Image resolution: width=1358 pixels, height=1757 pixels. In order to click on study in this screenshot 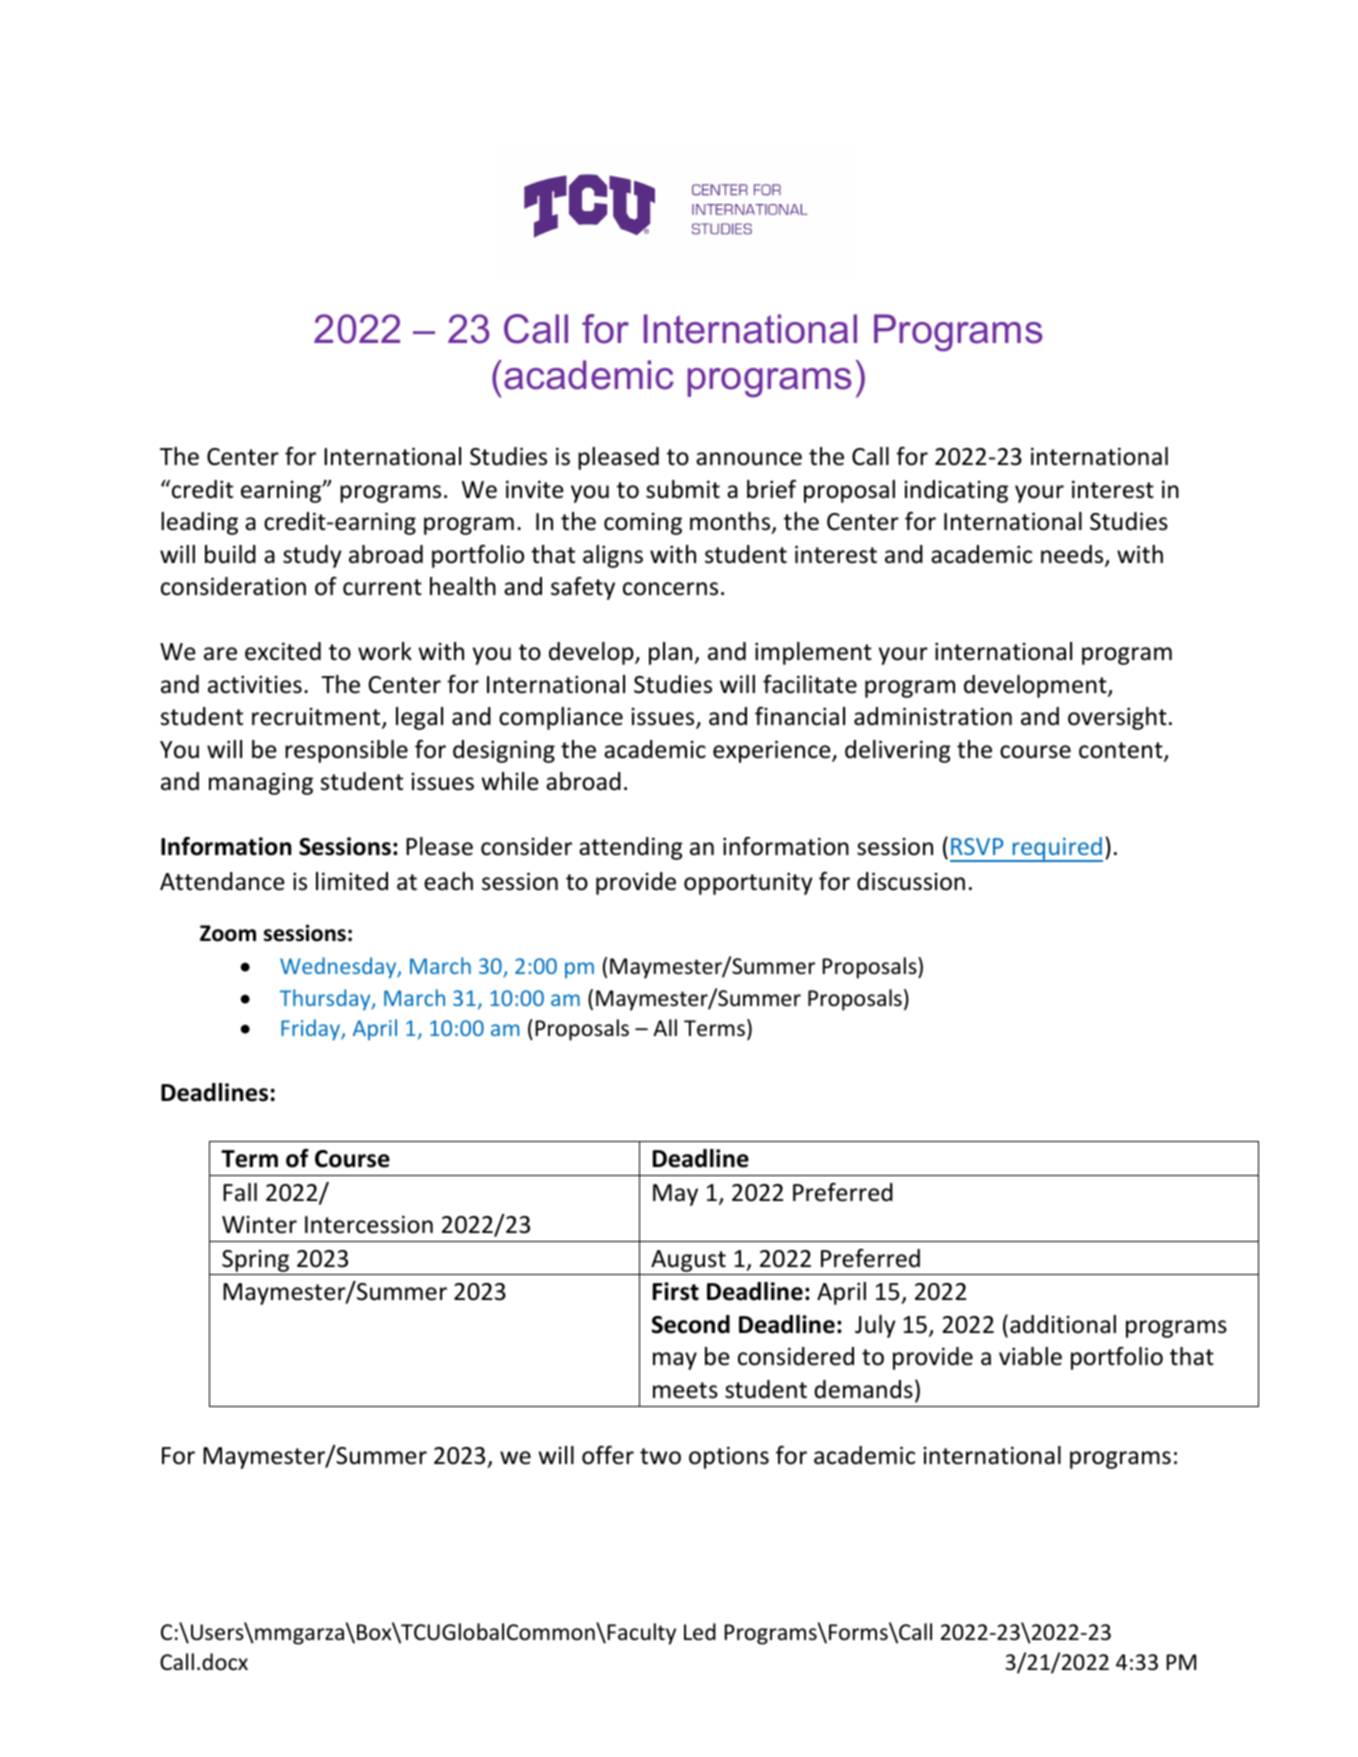, I will do `click(312, 556)`.
